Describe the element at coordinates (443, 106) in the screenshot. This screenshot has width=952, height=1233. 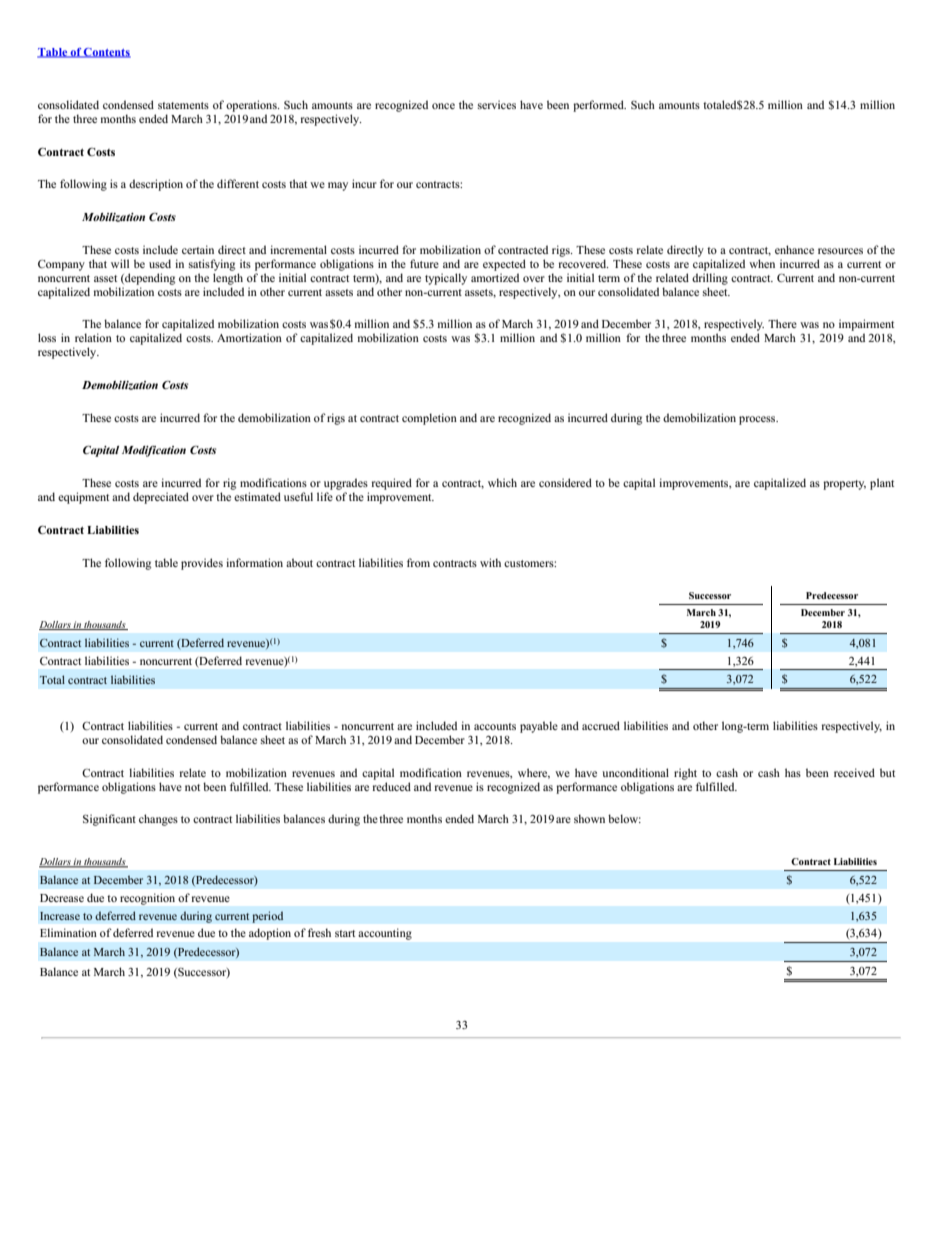
I see `once` at that location.
